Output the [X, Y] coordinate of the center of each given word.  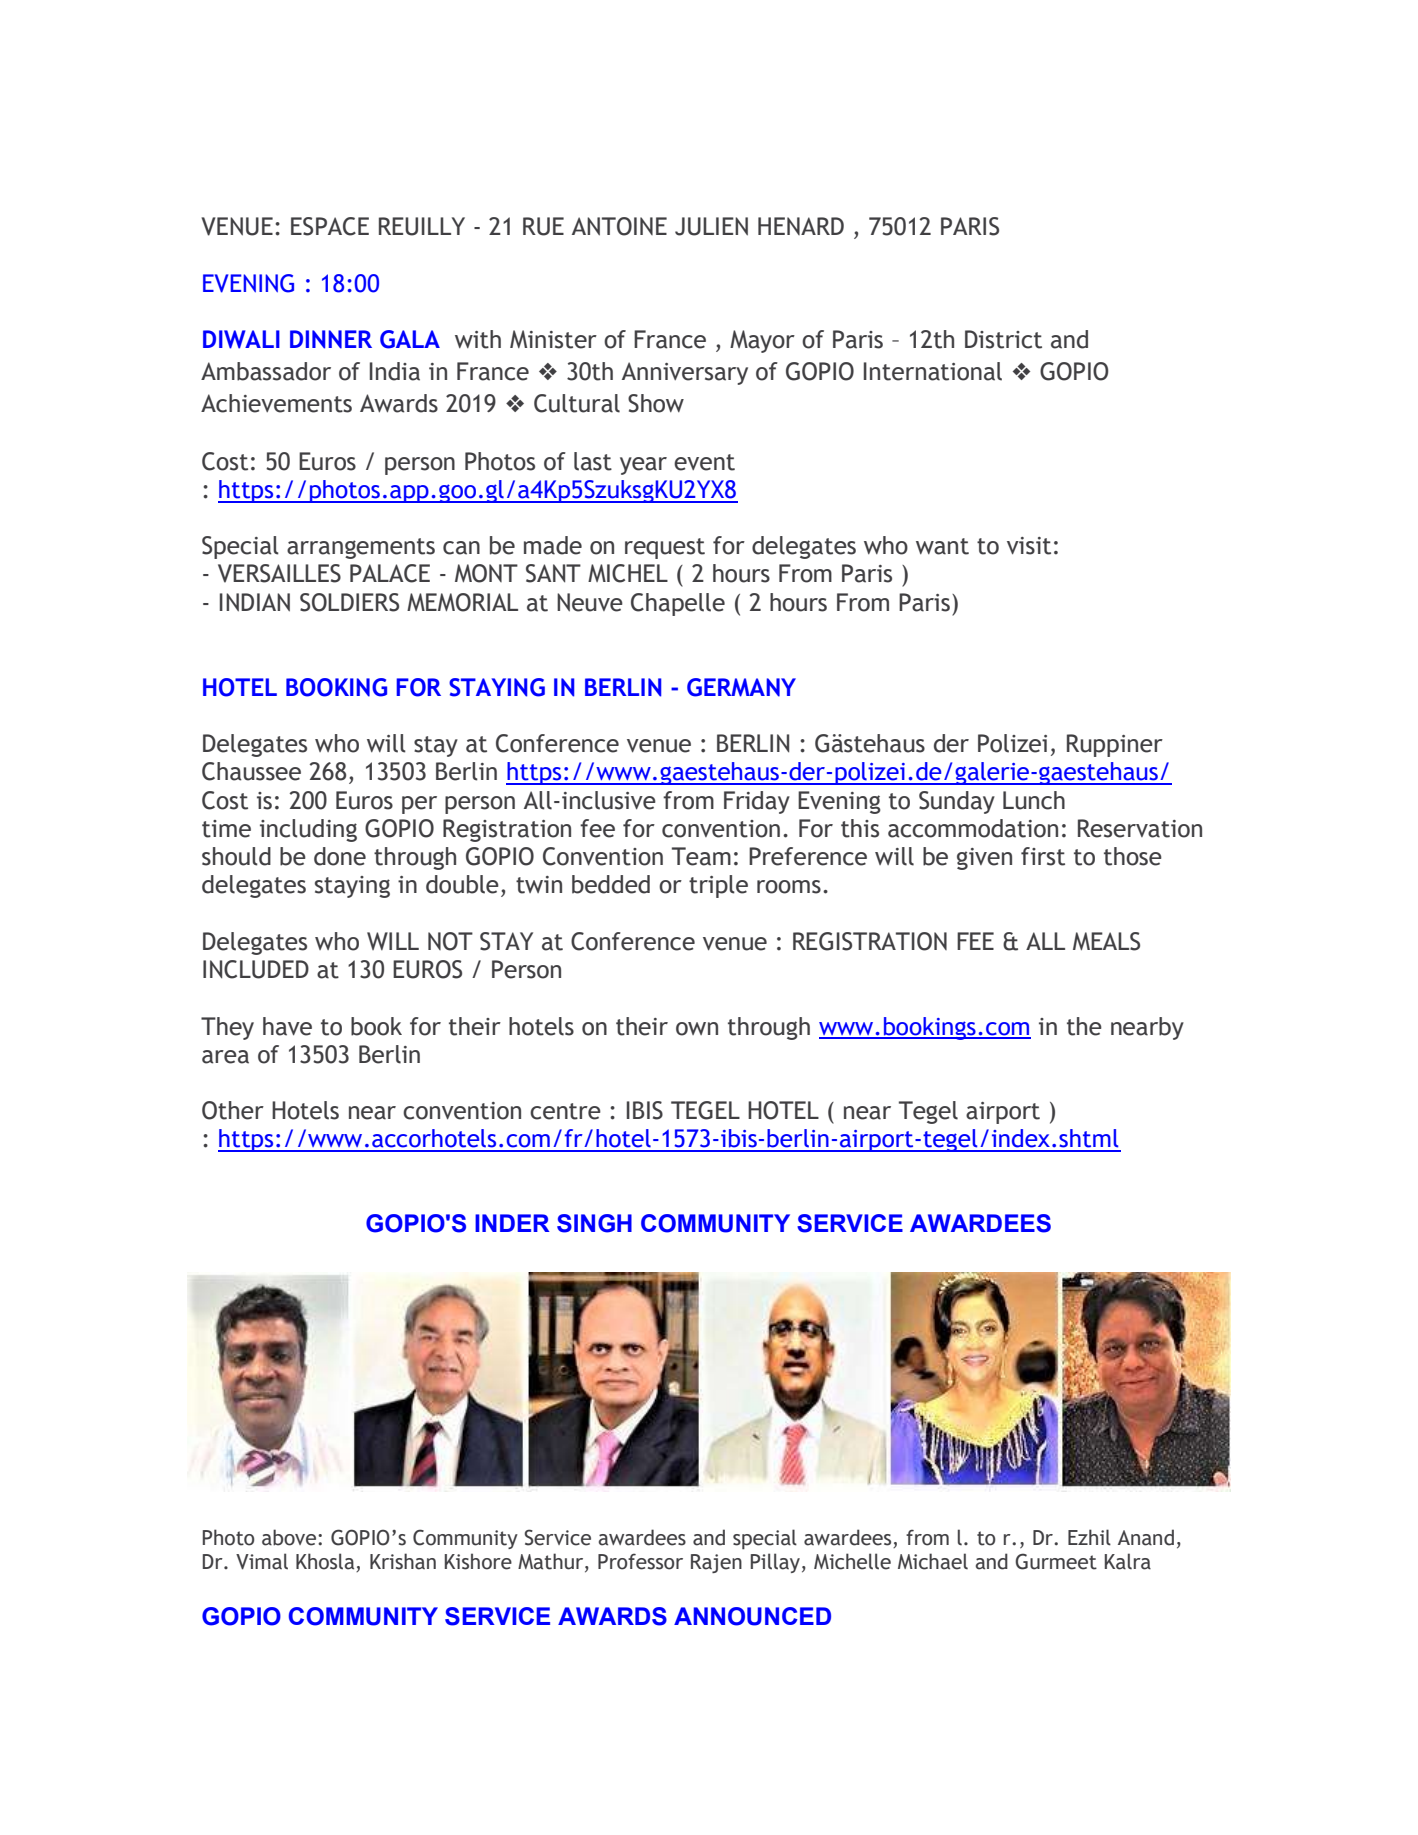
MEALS [1106, 941]
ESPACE [330, 226]
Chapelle [678, 604]
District [1003, 339]
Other [233, 1110]
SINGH [594, 1223]
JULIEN [711, 226]
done [340, 856]
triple [718, 886]
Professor [640, 1561]
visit [1029, 546]
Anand [1146, 1537]
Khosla [326, 1562]
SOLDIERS [349, 602]
